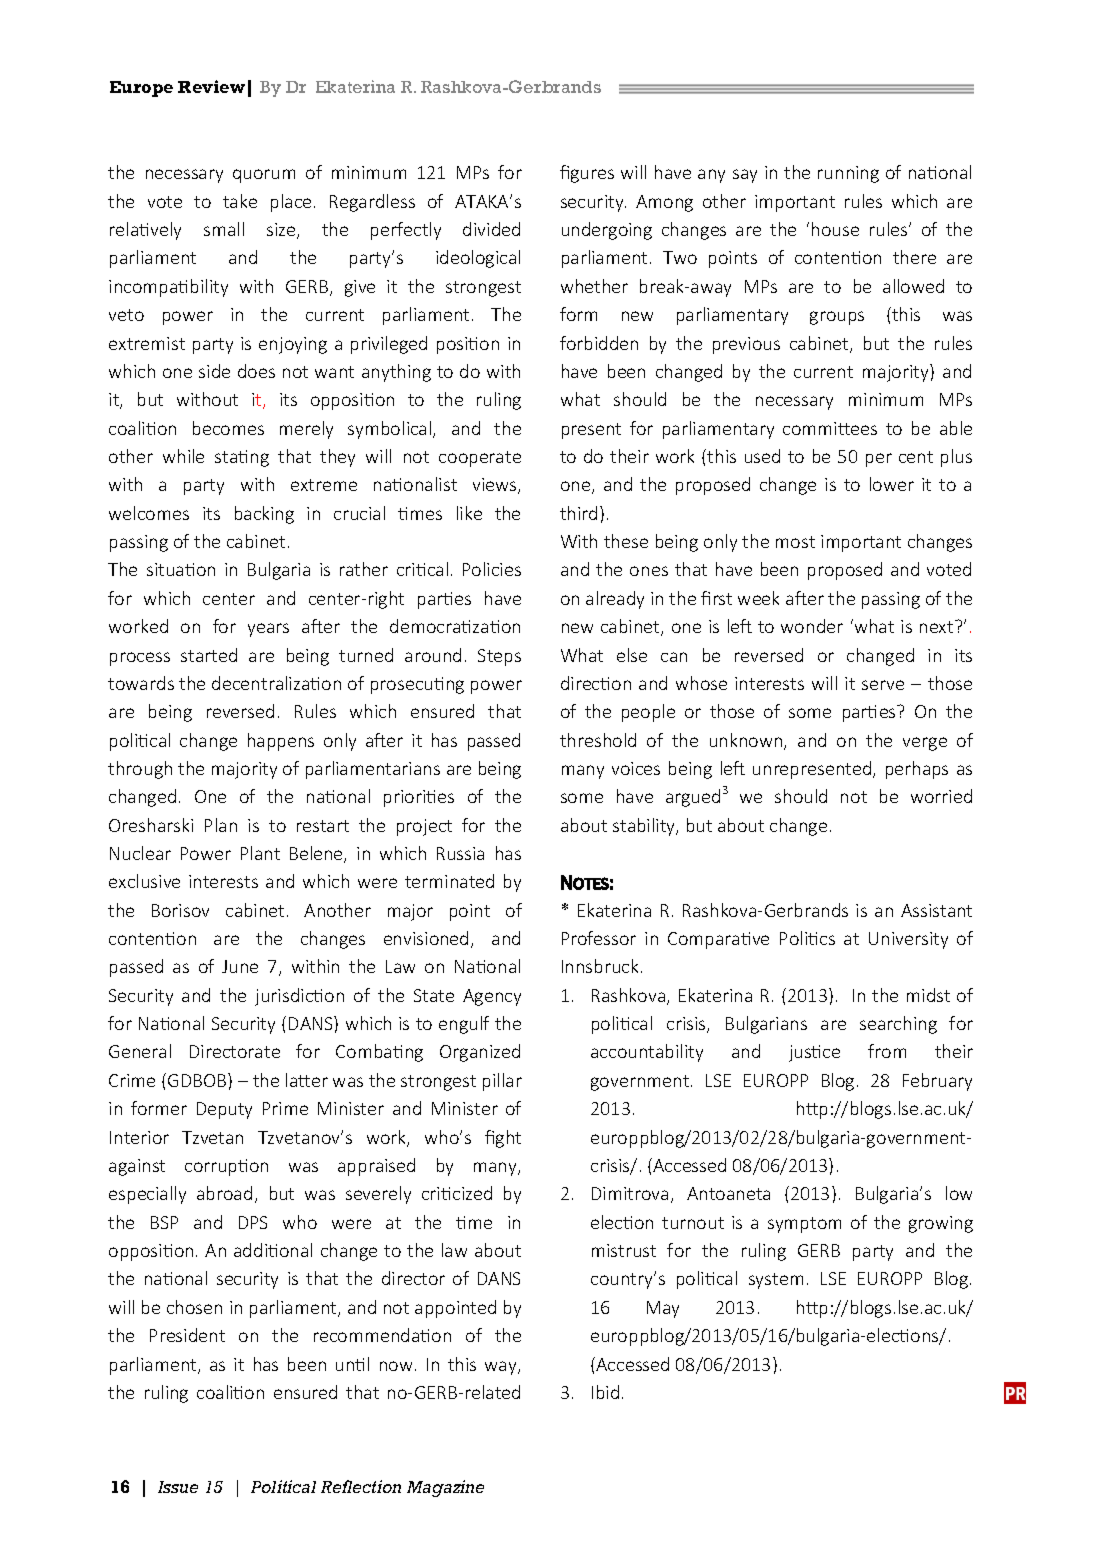 The width and height of the screenshot is (1093, 1546). What do you see at coordinates (587, 174) in the screenshot?
I see `figures` at bounding box center [587, 174].
